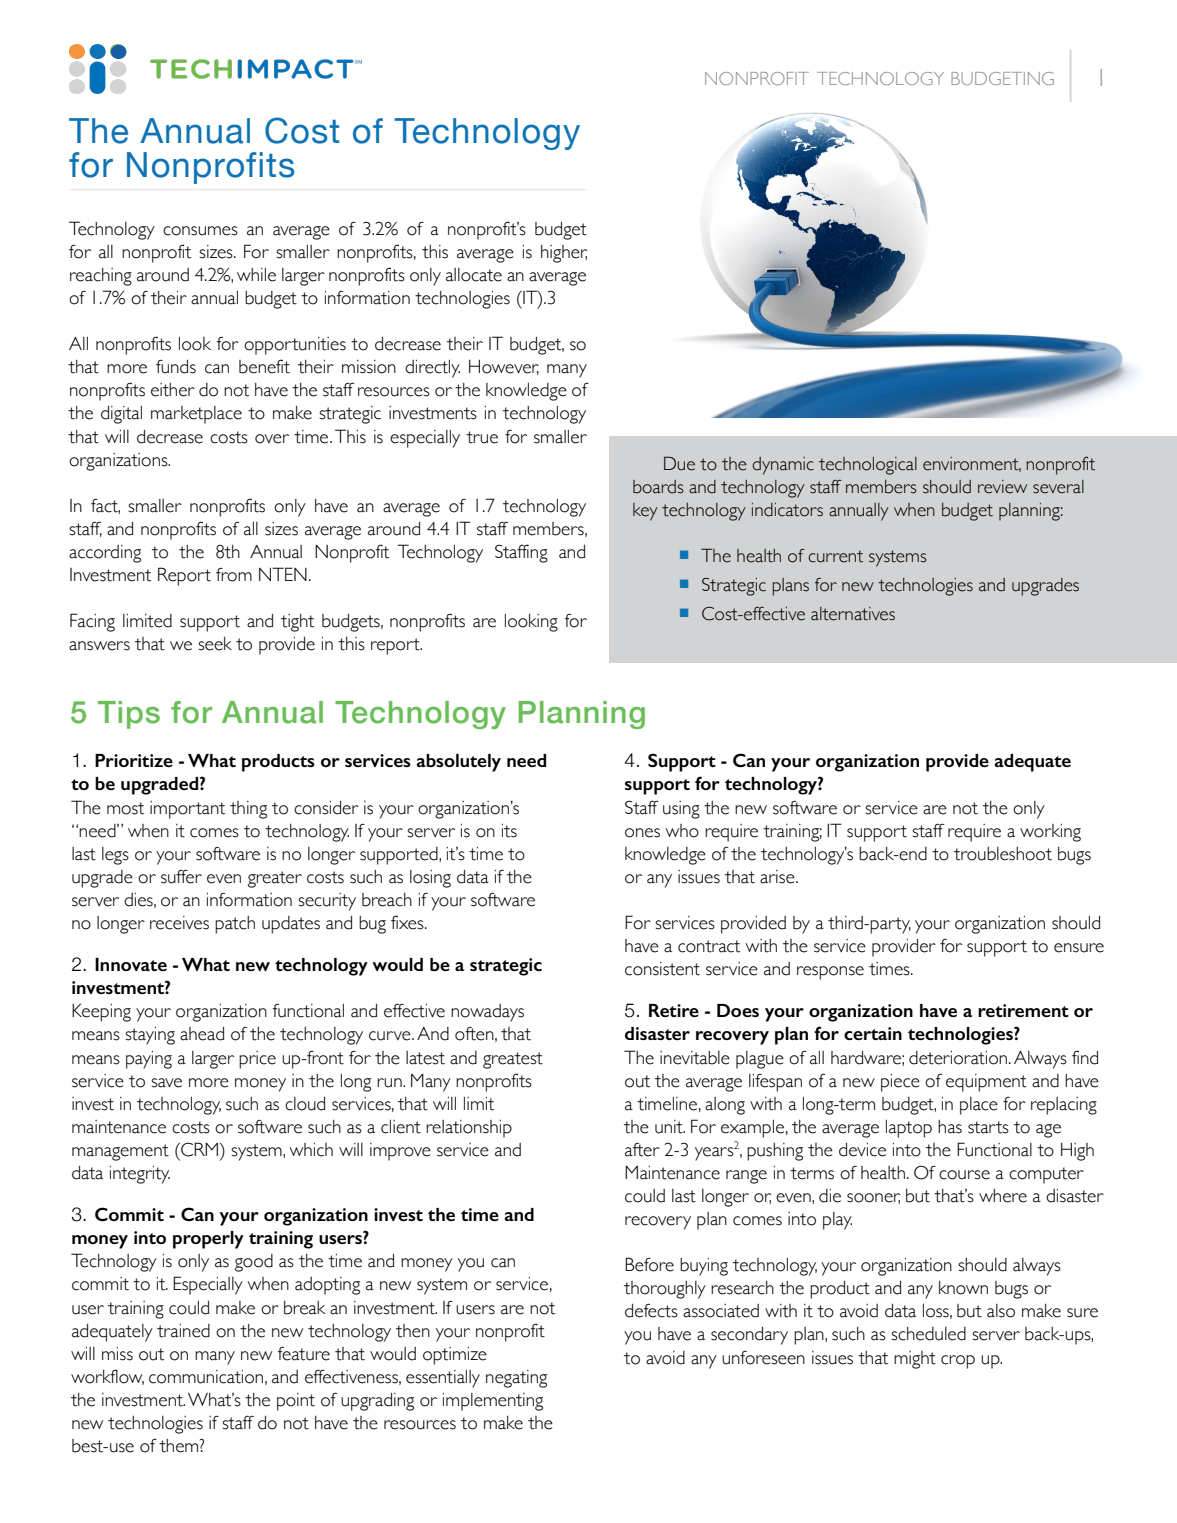 The image size is (1177, 1523). What do you see at coordinates (256, 275) in the document?
I see `while` at bounding box center [256, 275].
